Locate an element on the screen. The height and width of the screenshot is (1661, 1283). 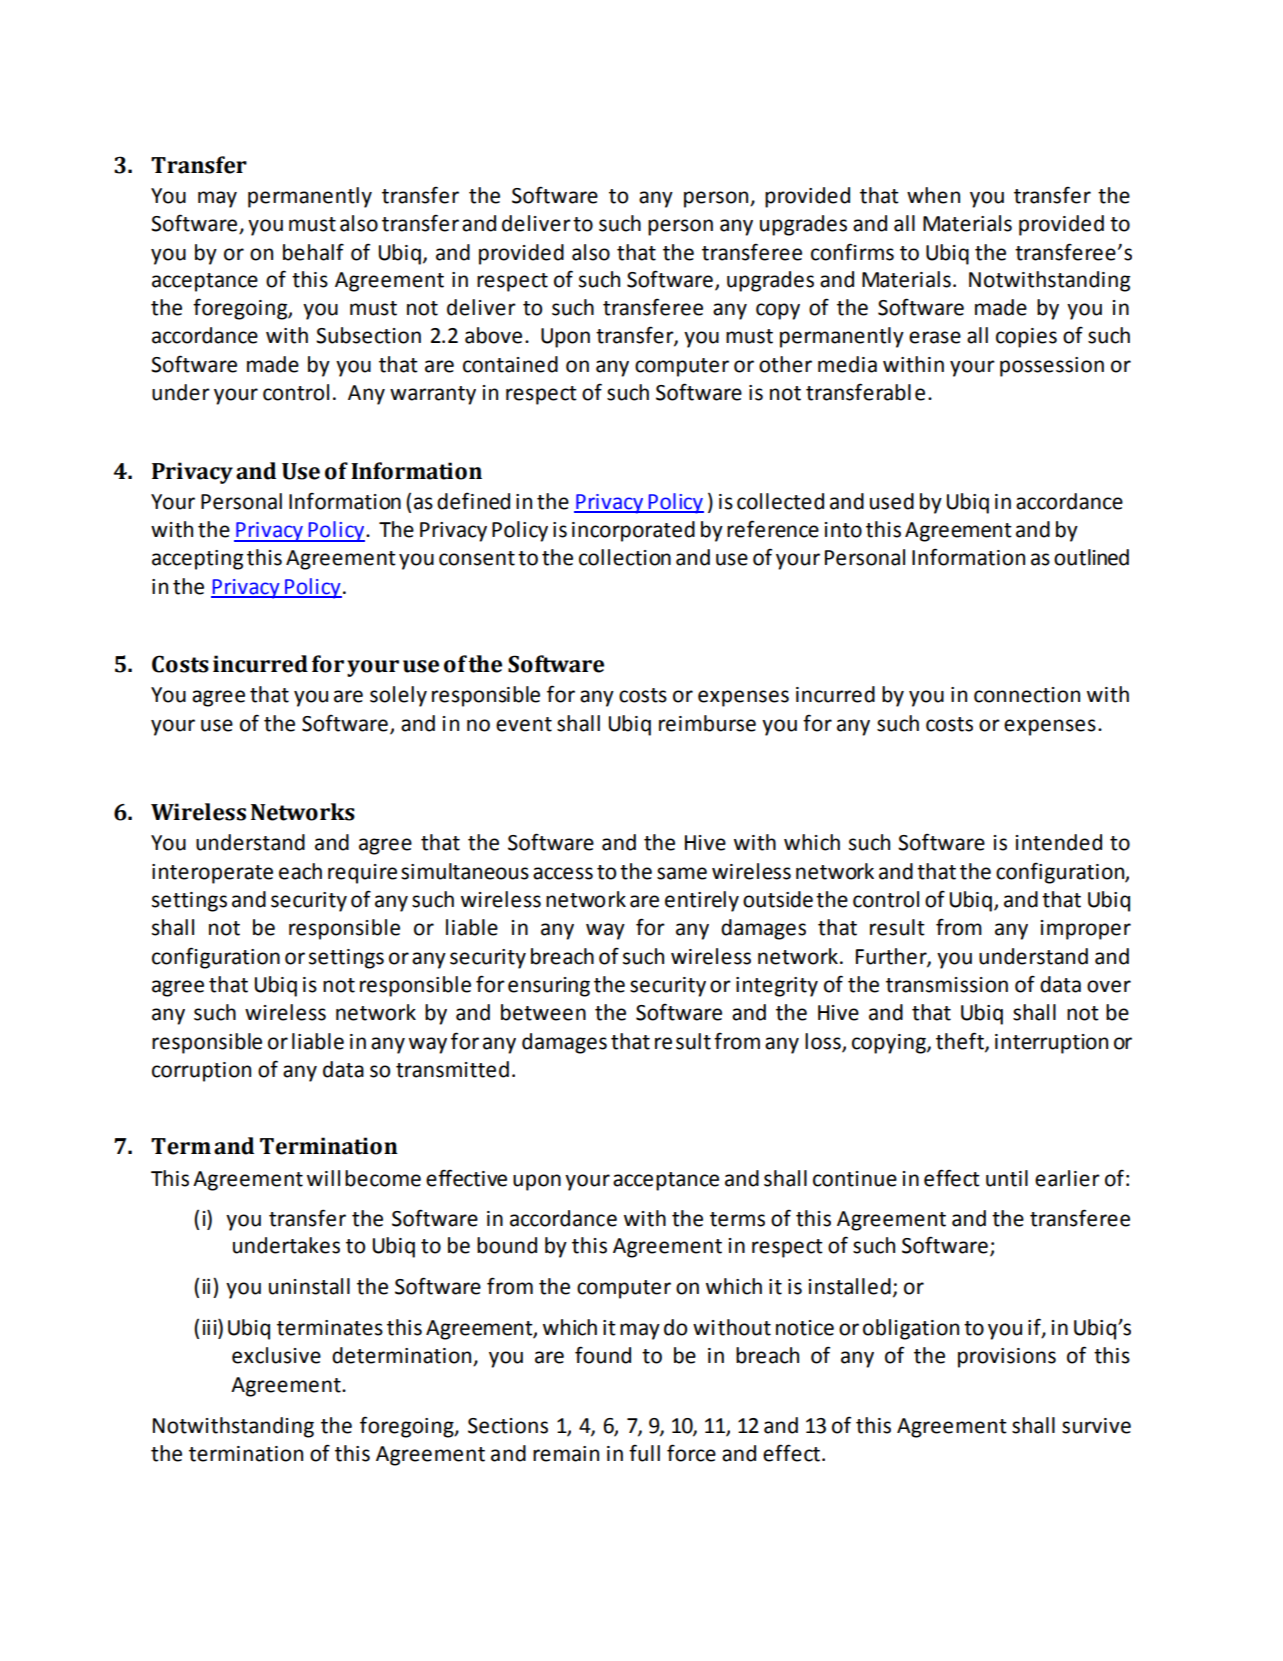
solely is located at coordinates (398, 696).
